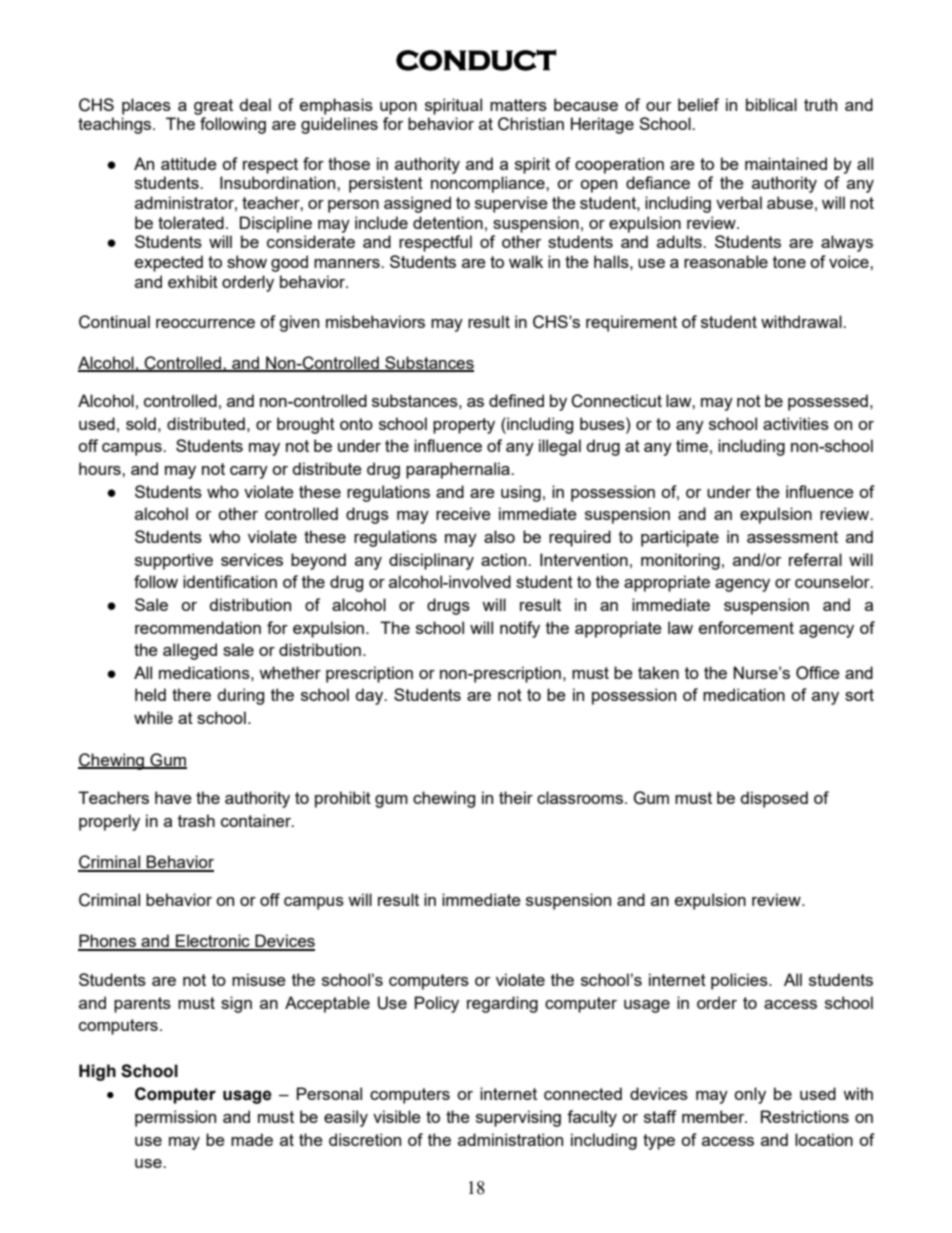 Image resolution: width=952 pixels, height=1233 pixels. I want to click on matters, so click(518, 105).
